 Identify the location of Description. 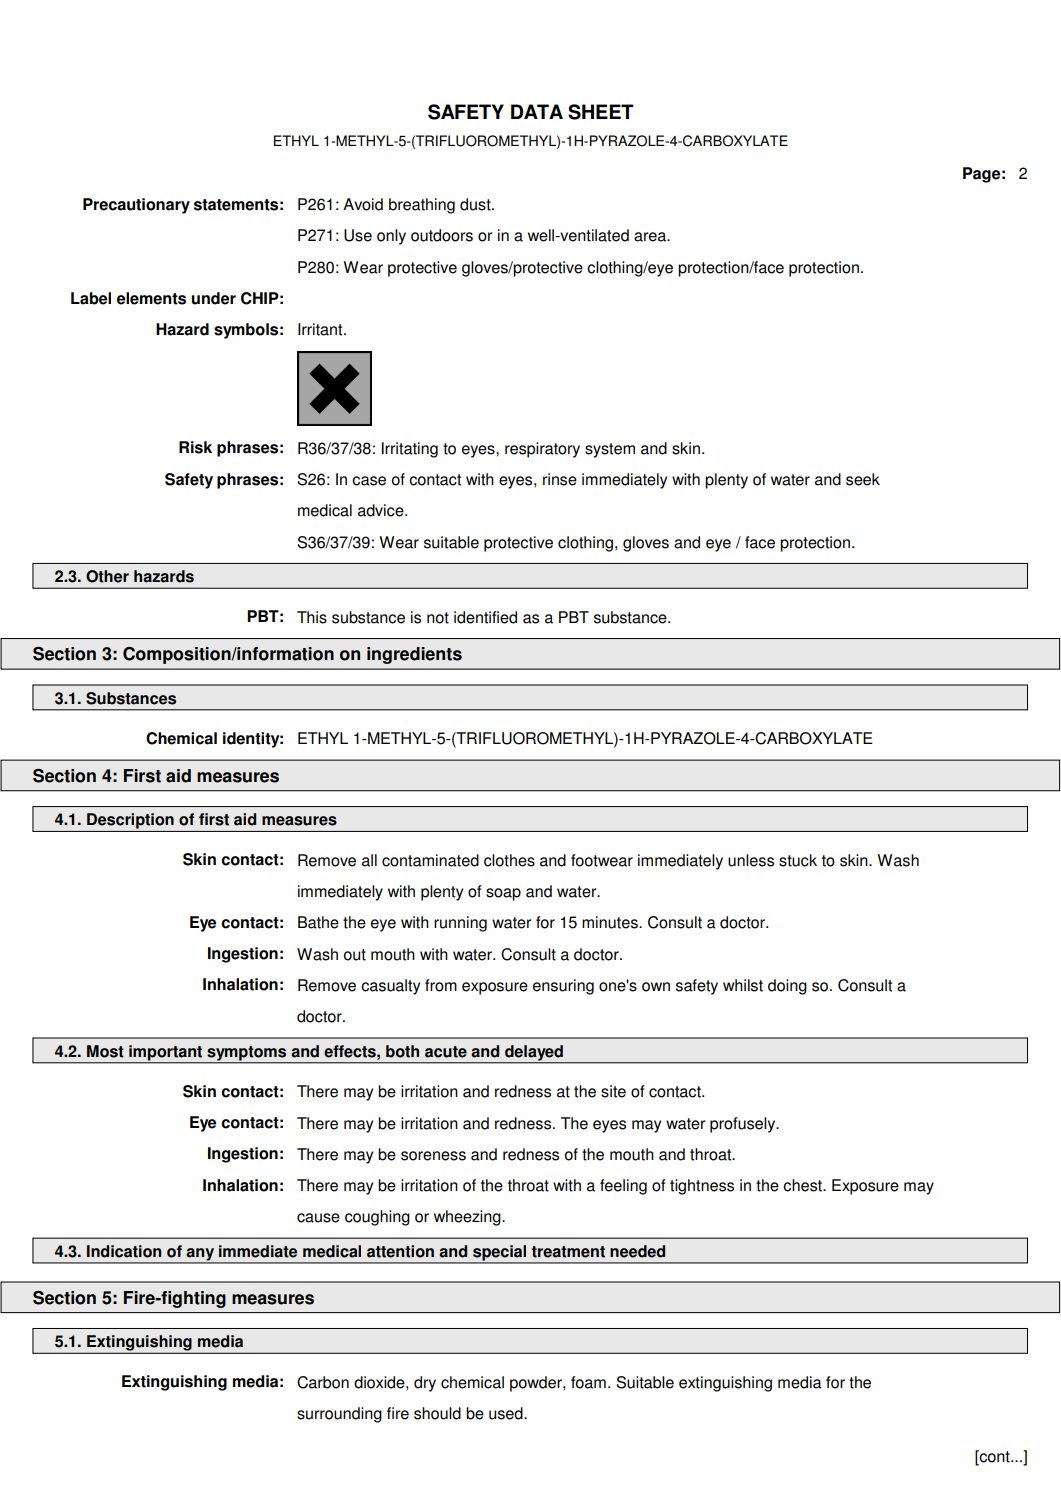
(130, 821).
